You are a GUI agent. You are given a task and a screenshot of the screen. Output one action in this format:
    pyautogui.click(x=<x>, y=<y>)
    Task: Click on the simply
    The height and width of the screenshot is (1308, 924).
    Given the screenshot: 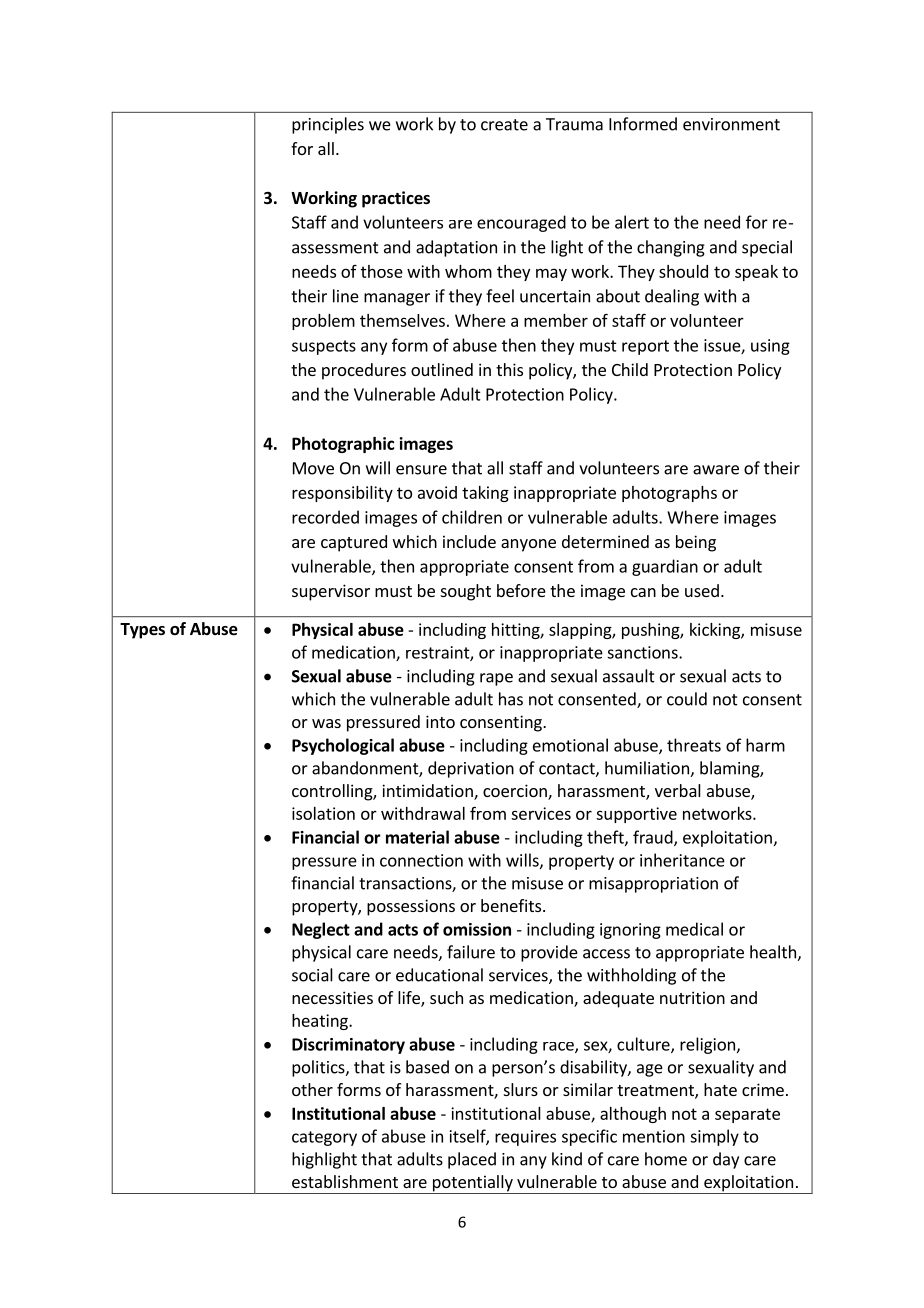 What is the action you would take?
    pyautogui.click(x=714, y=1137)
